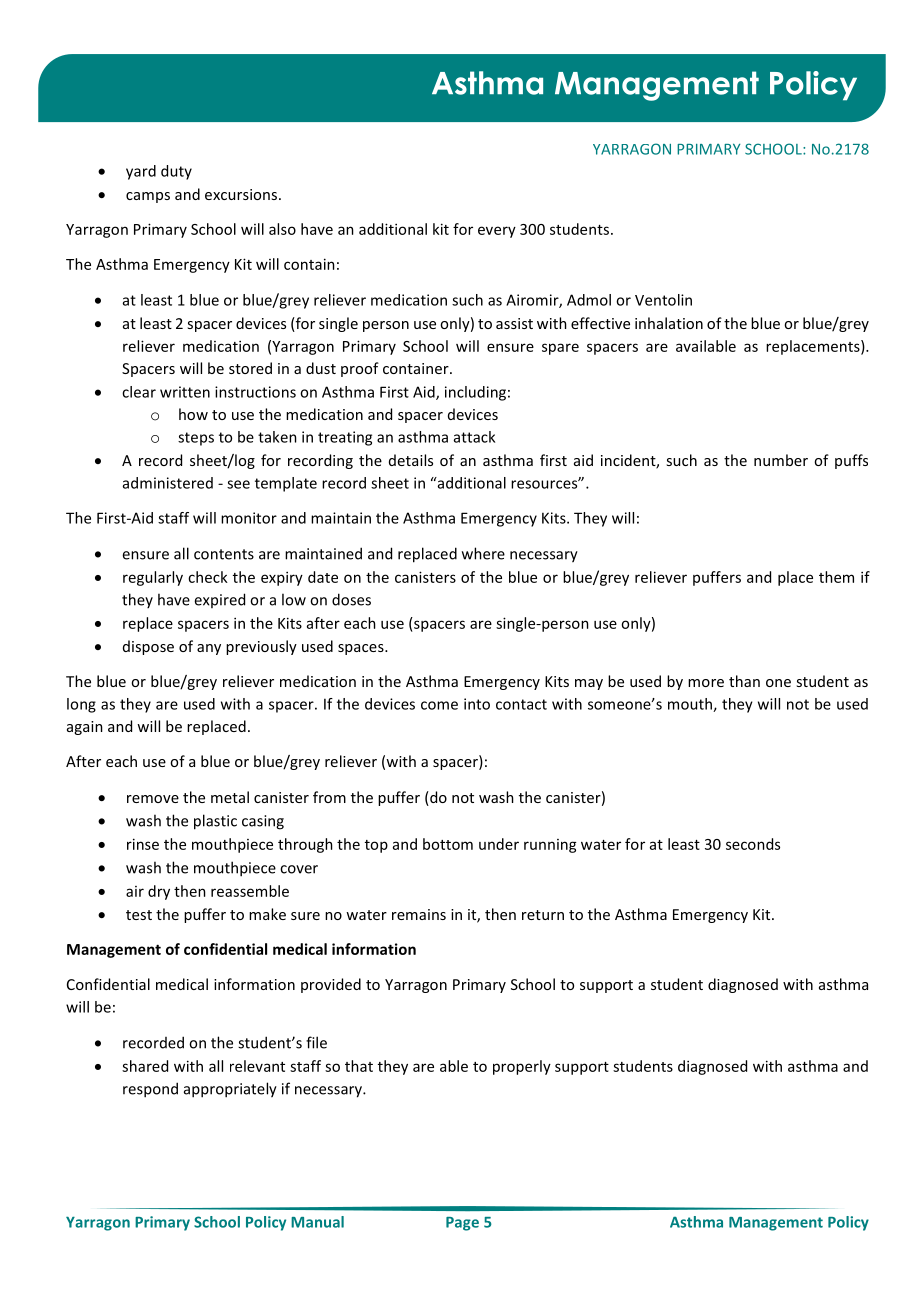  What do you see at coordinates (781, 460) in the screenshot?
I see `number` at bounding box center [781, 460].
